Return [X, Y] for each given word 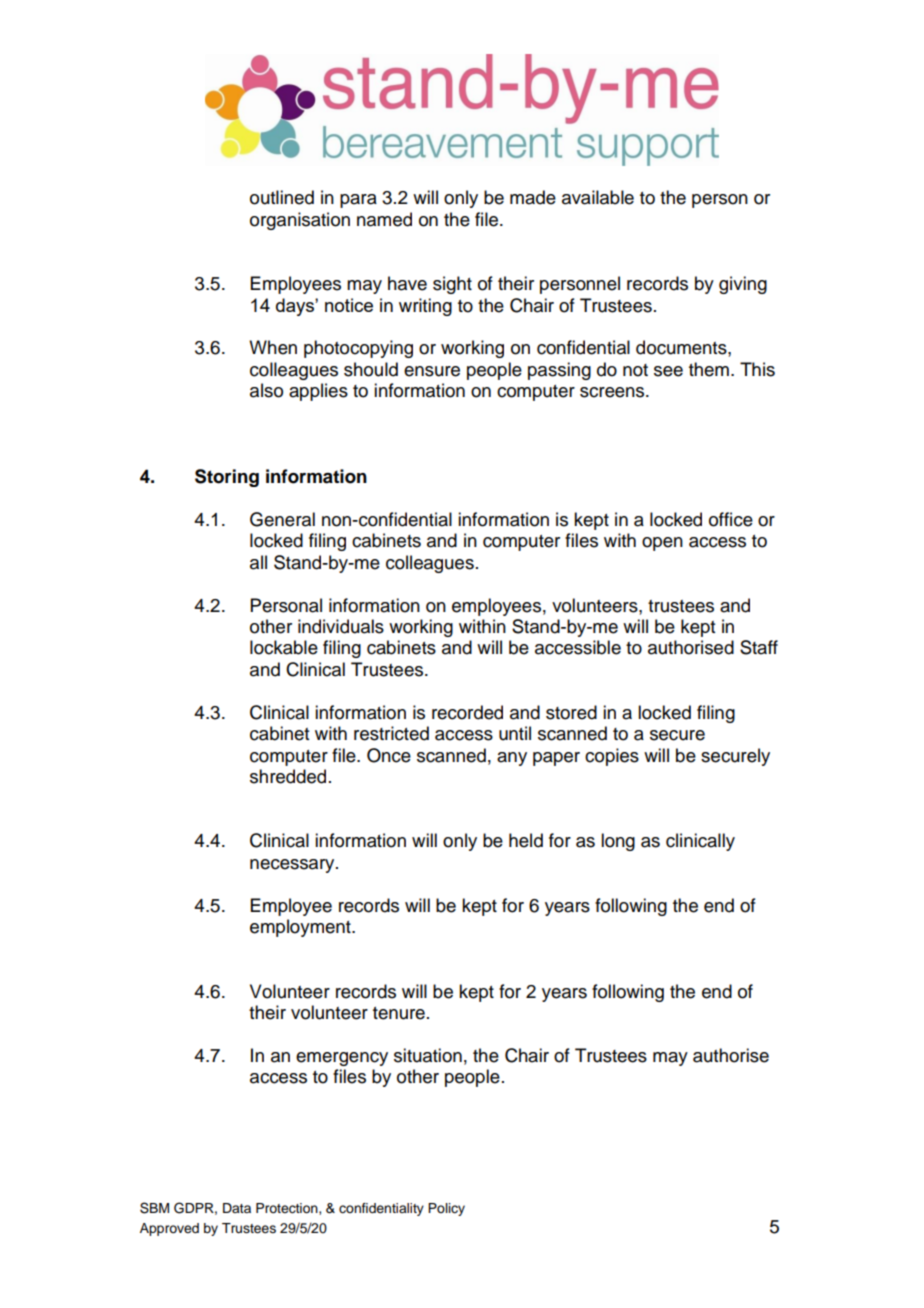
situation [428, 1055]
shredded [288, 776]
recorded [467, 712]
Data [237, 1208]
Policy [446, 1209]
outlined [282, 197]
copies [612, 757]
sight [452, 285]
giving [743, 285]
